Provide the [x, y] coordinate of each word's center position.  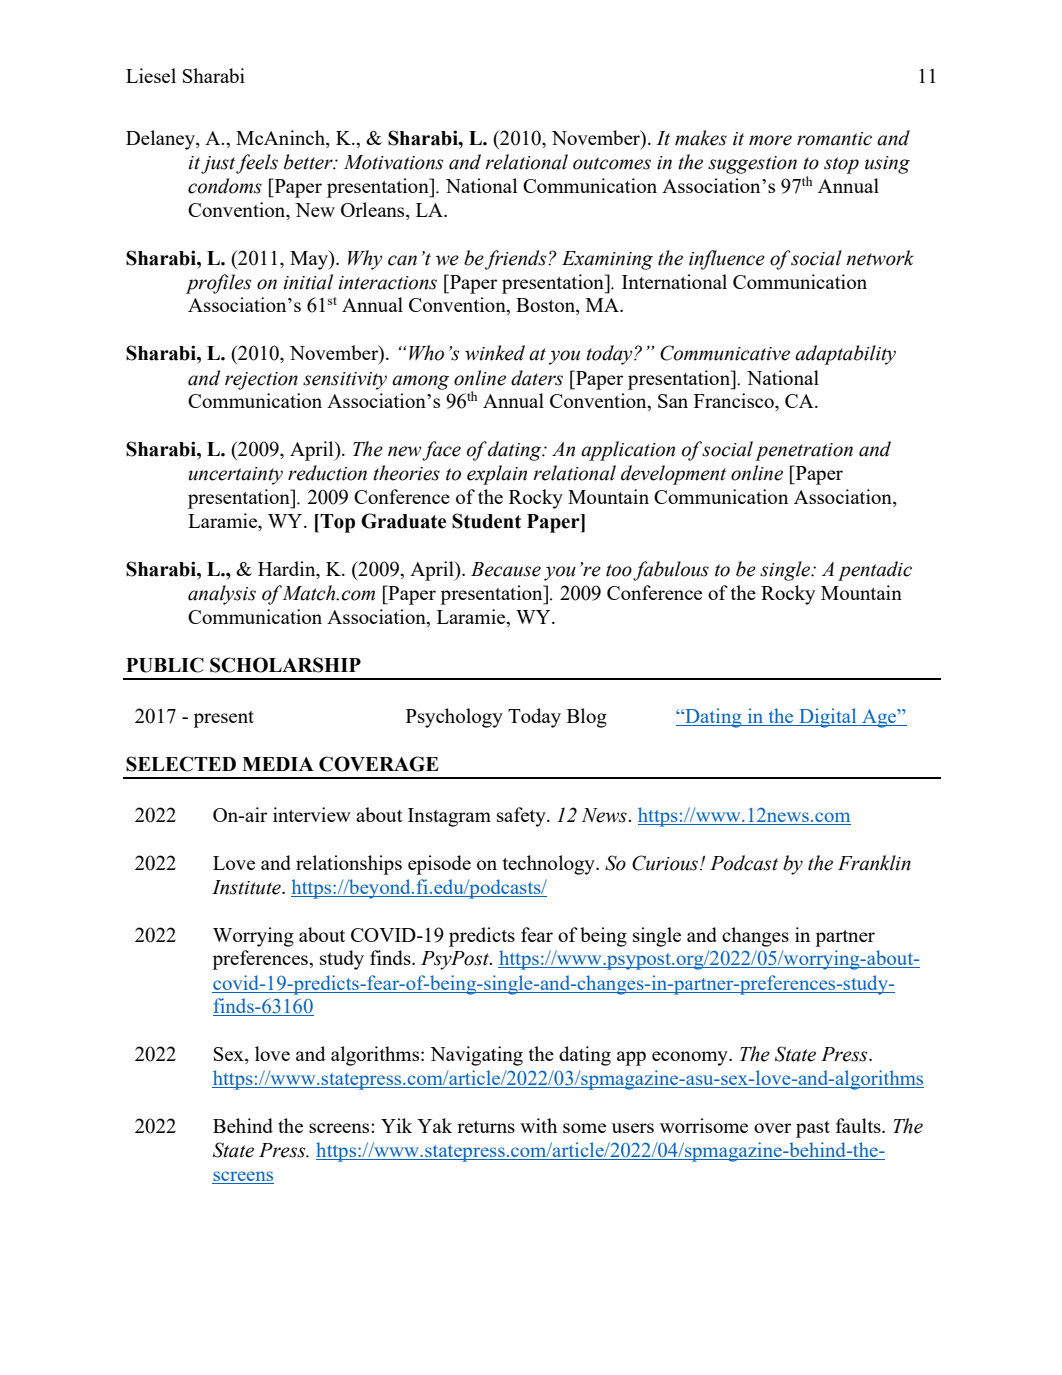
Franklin [874, 863]
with [538, 1125]
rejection [261, 381]
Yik [396, 1125]
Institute [247, 887]
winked [495, 353]
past [813, 1129]
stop [841, 165]
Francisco [735, 402]
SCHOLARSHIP [285, 665]
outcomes [612, 163]
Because [506, 569]
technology [550, 865]
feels [257, 164]
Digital [828, 718]
